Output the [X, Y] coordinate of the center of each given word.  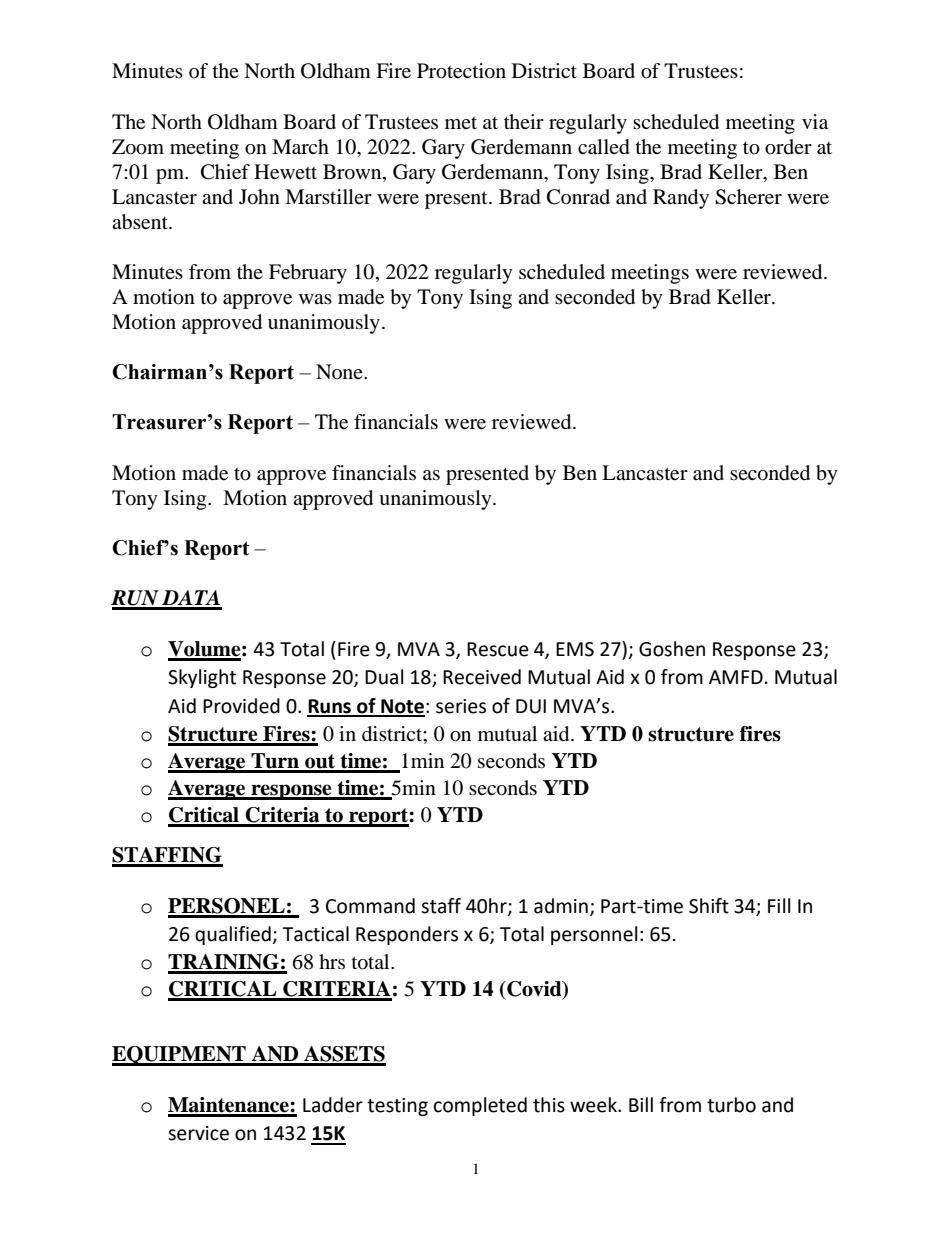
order [788, 147]
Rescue [498, 649]
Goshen [672, 649]
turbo [731, 1105]
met [461, 123]
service [198, 1133]
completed [480, 1106]
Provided [241, 706]
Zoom [138, 147]
